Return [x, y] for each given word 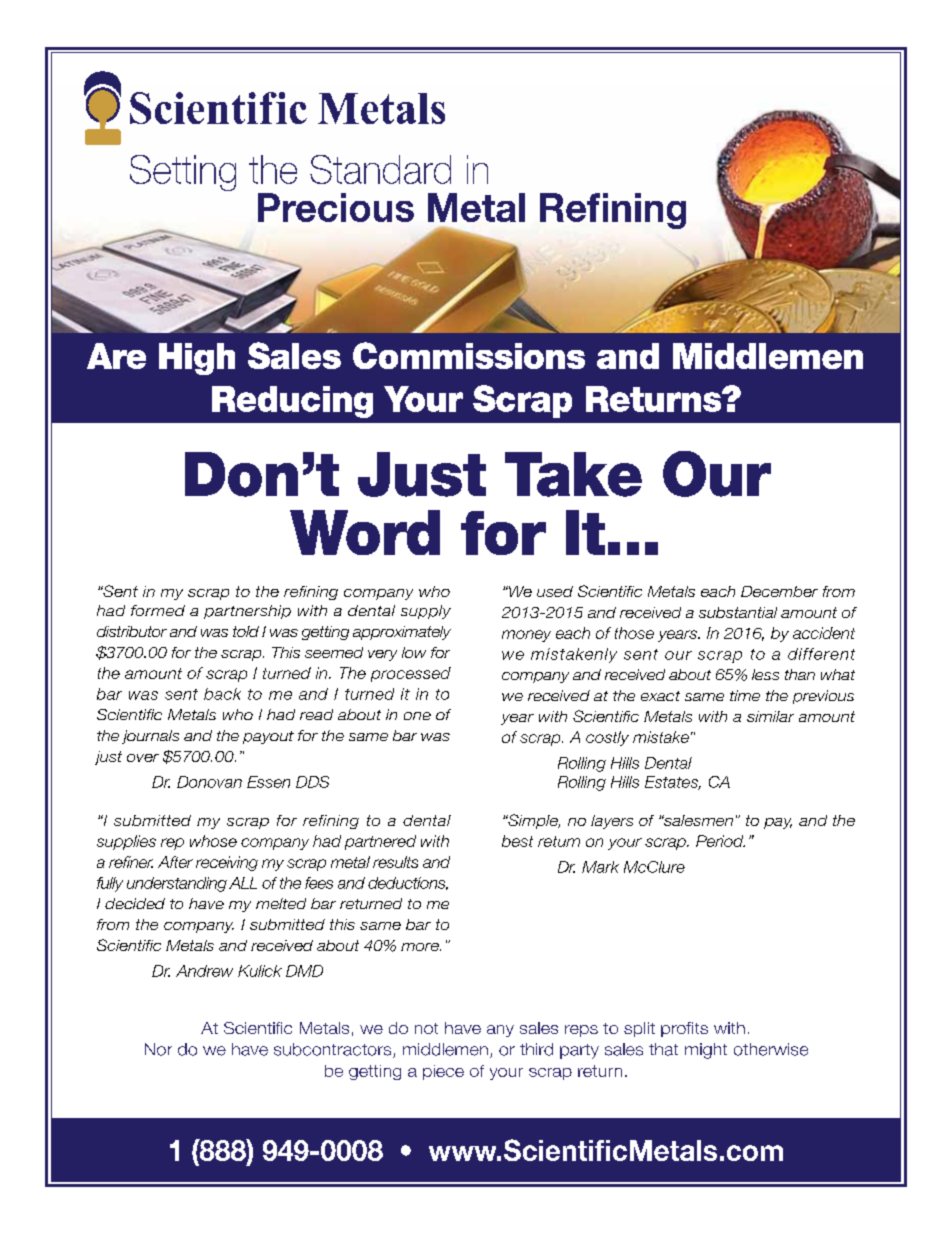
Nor [158, 1049]
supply [426, 612]
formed [158, 610]
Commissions [469, 355]
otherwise [771, 1049]
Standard [380, 169]
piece [443, 1072]
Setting [183, 173]
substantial [738, 612]
